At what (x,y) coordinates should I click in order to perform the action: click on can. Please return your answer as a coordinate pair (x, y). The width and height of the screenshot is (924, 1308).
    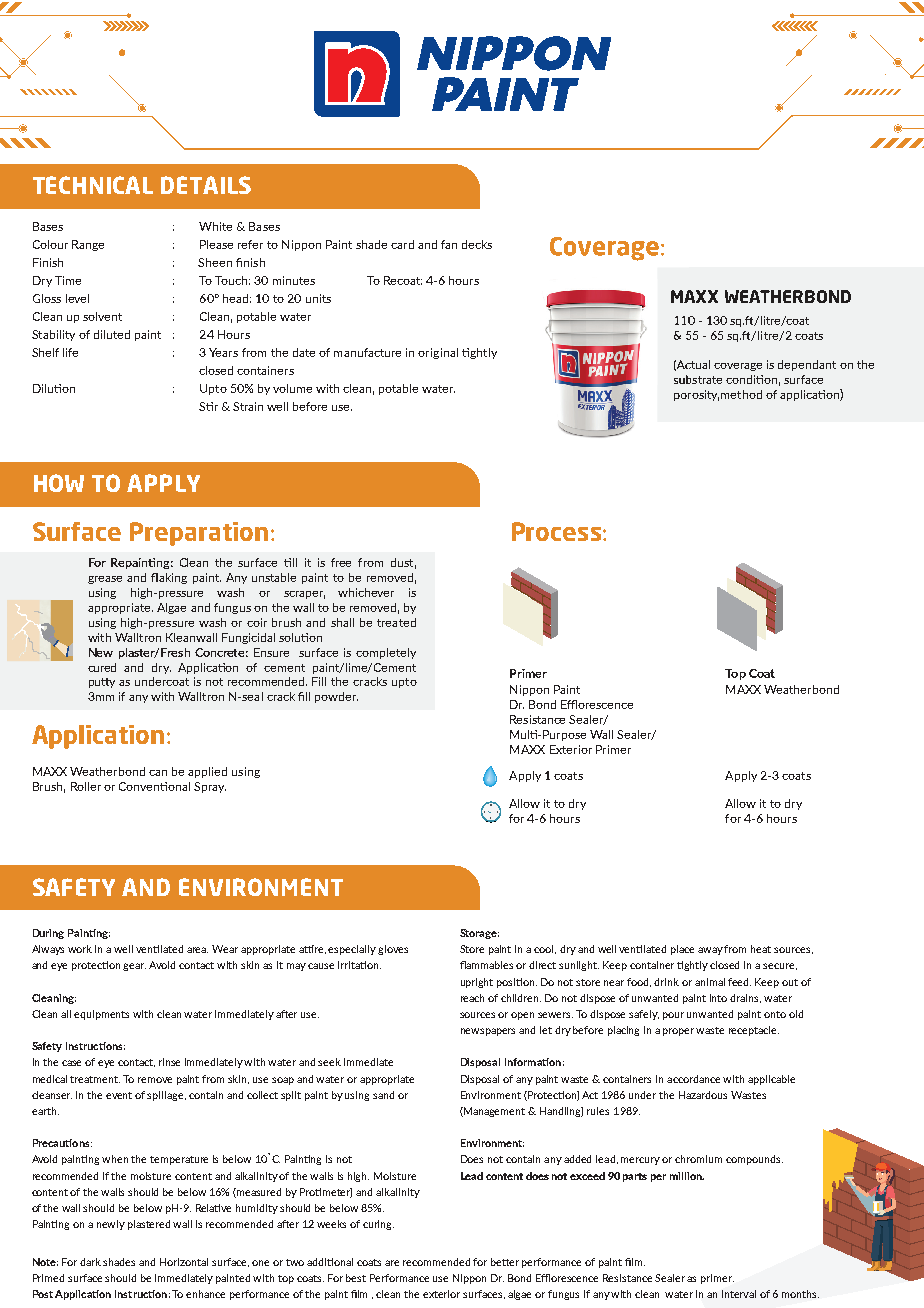
    Looking at the image, I should click on (158, 773).
